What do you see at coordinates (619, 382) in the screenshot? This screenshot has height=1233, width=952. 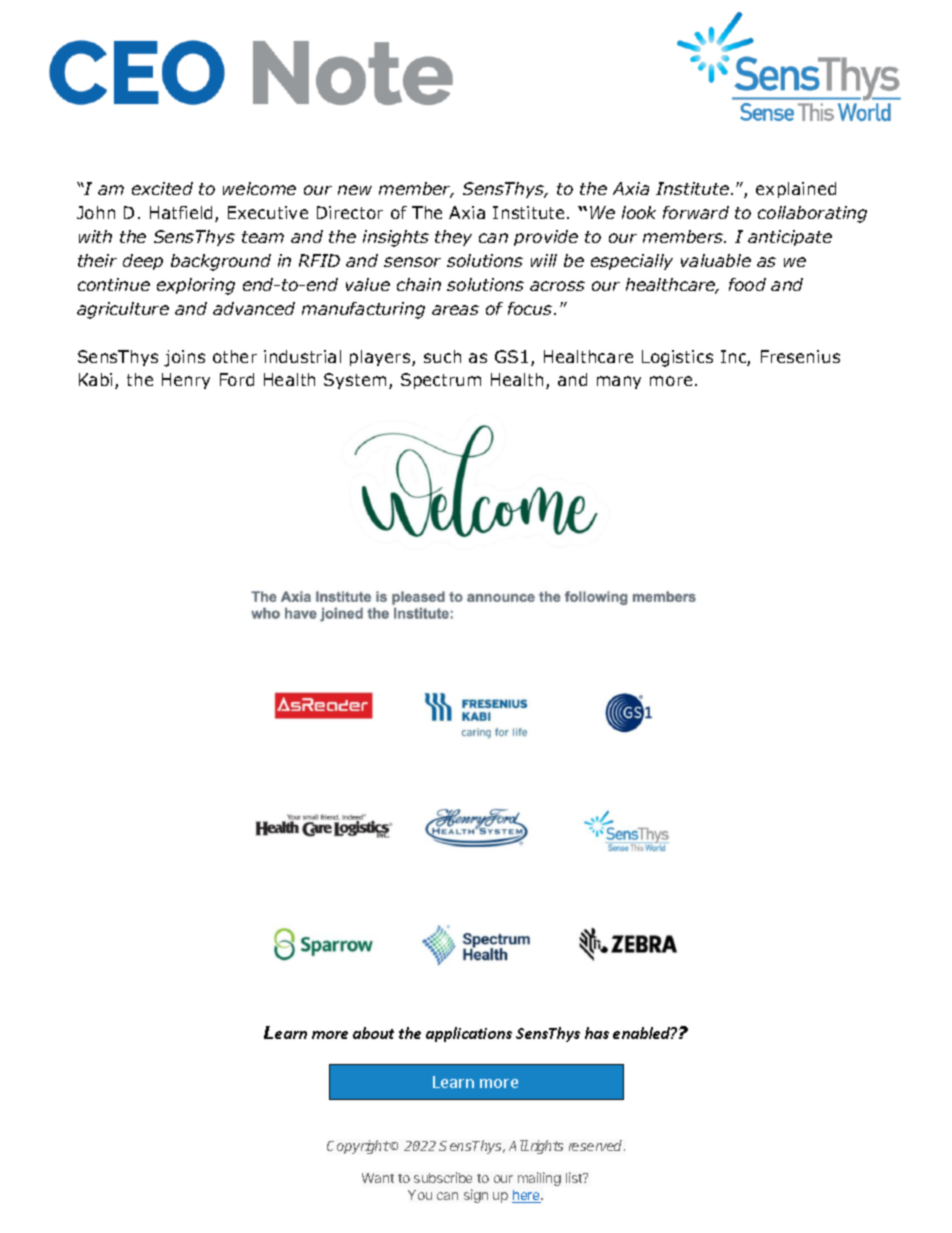 I see `many` at bounding box center [619, 382].
